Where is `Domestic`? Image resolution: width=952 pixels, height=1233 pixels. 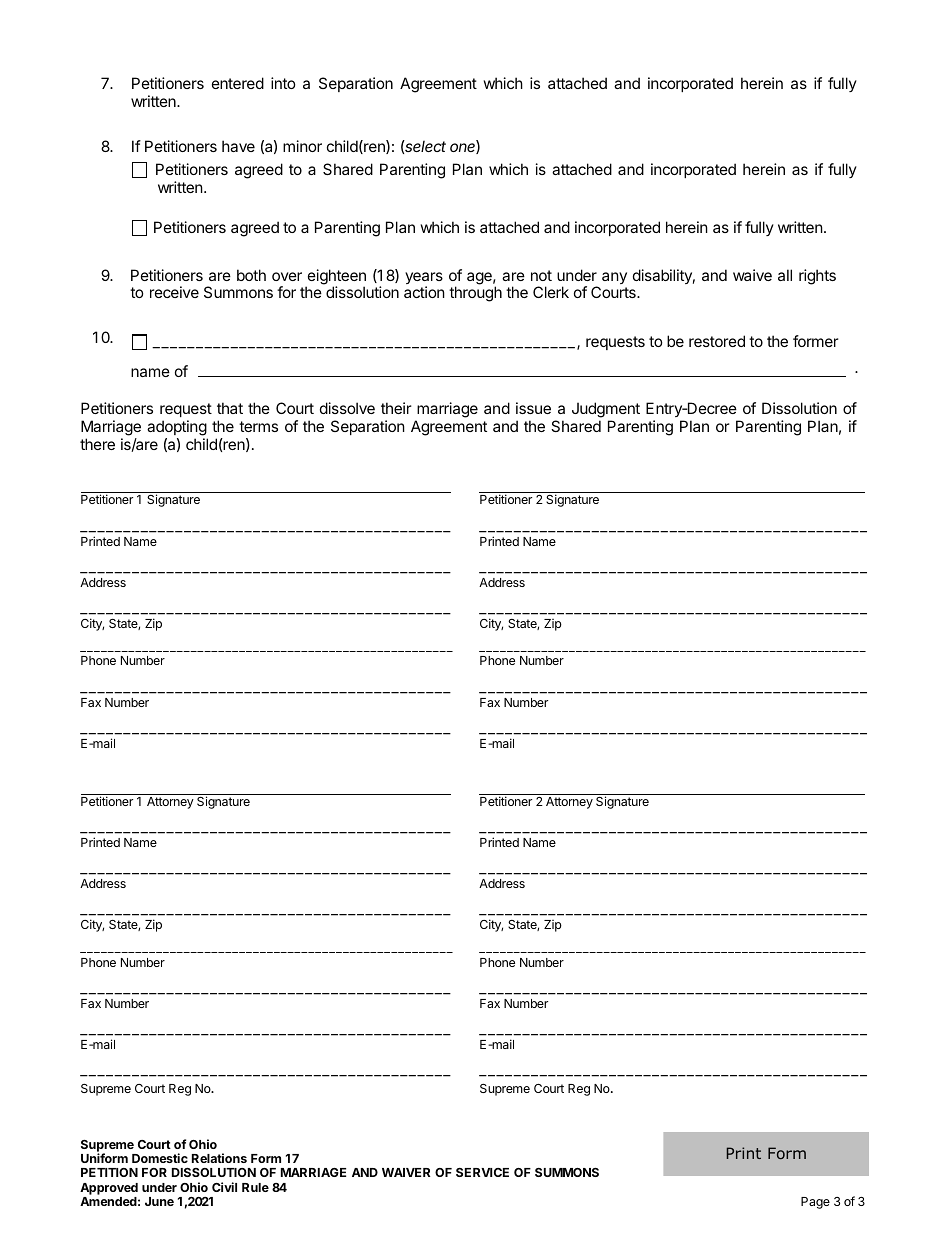
Domestic is located at coordinates (160, 1158).
